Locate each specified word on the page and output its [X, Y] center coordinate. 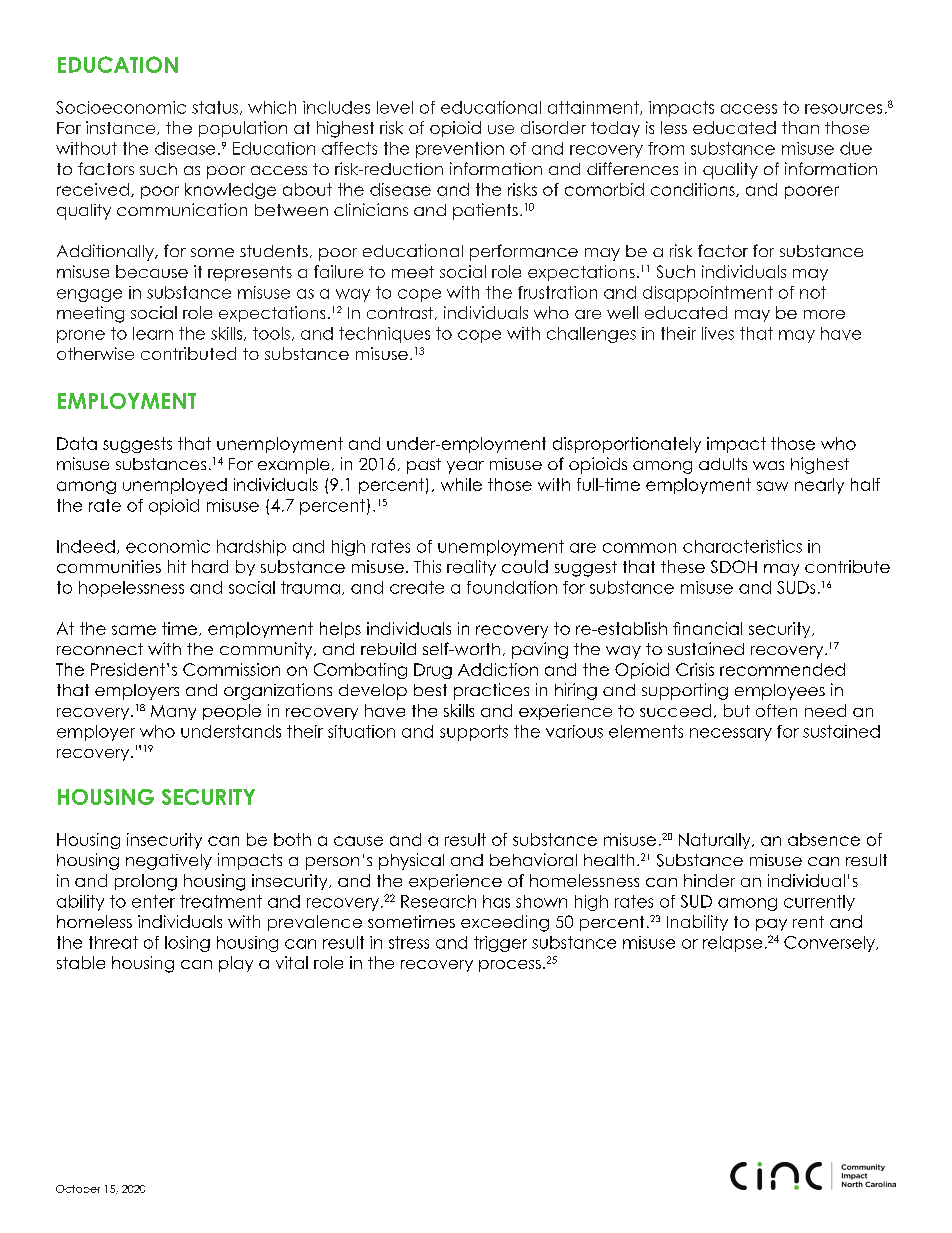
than [800, 127]
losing [187, 944]
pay [771, 925]
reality [471, 568]
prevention [460, 150]
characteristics [742, 546]
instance [122, 128]
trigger [500, 944]
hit [177, 566]
